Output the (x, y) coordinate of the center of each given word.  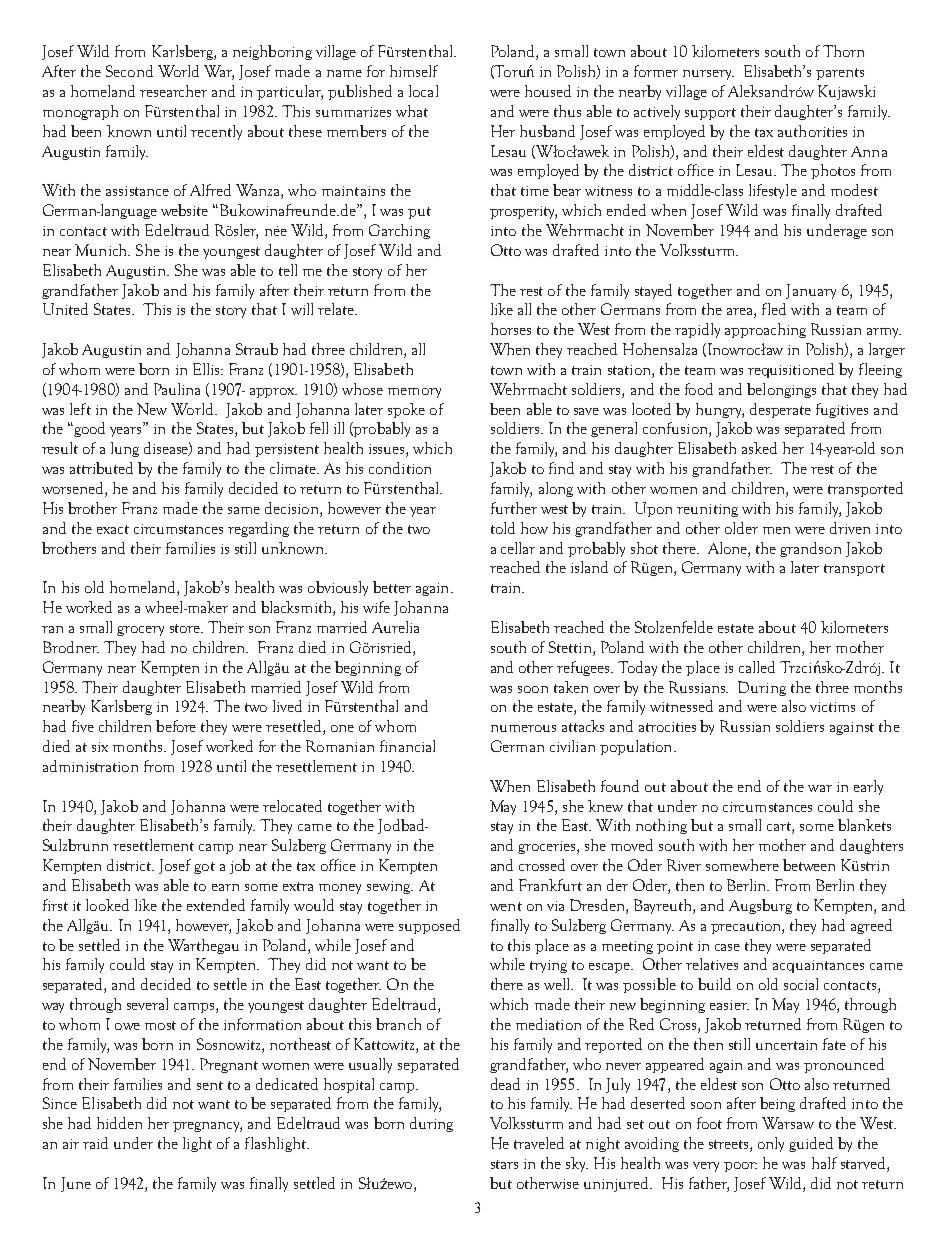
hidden (119, 1123)
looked (107, 905)
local (423, 91)
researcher (173, 91)
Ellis (207, 369)
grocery (140, 631)
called (757, 667)
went (506, 906)
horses (511, 329)
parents (840, 74)
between (809, 865)
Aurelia (395, 627)
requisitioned (791, 370)
